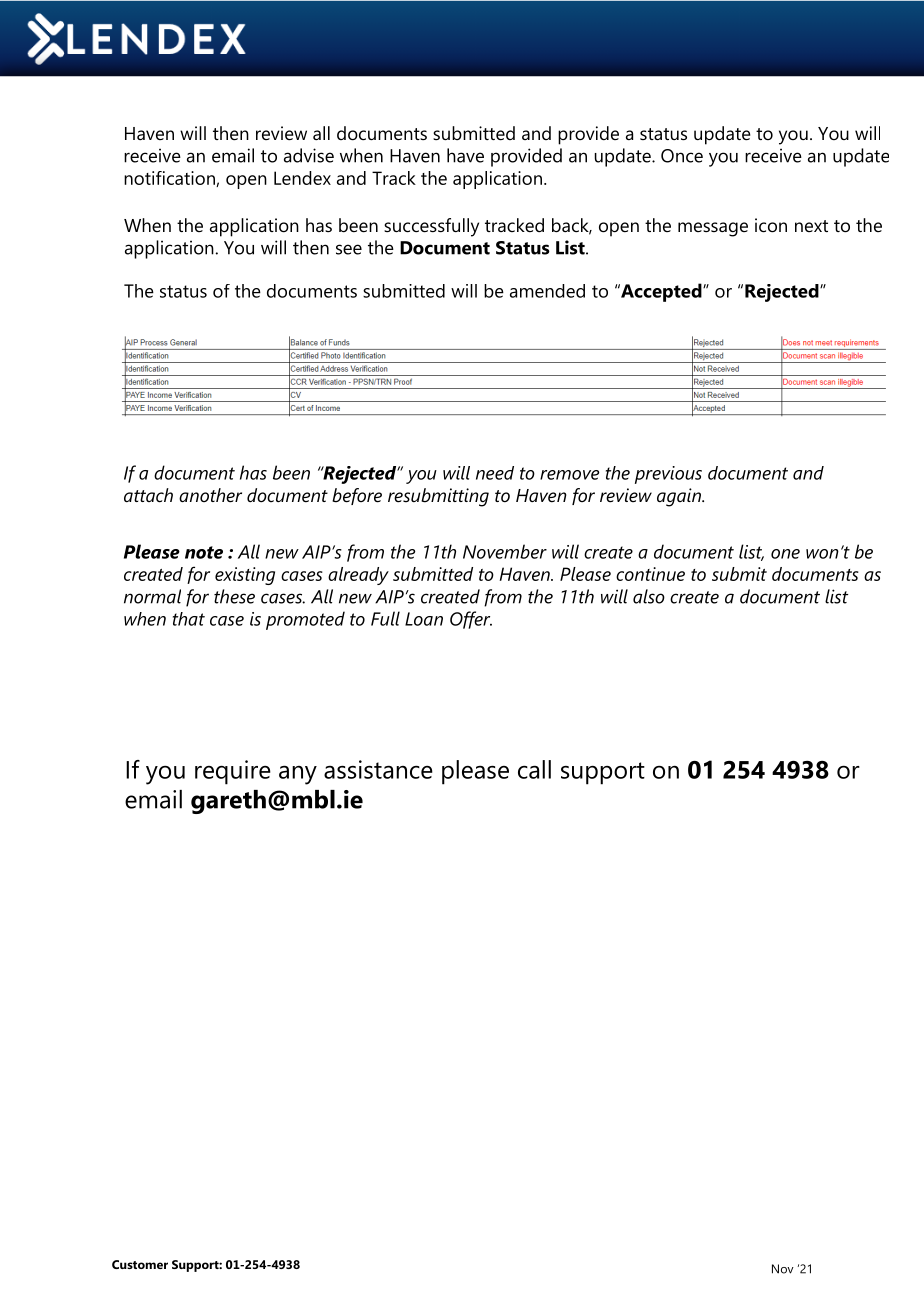 This screenshot has height=1308, width=924. What do you see at coordinates (233, 772) in the screenshot?
I see `require` at bounding box center [233, 772].
